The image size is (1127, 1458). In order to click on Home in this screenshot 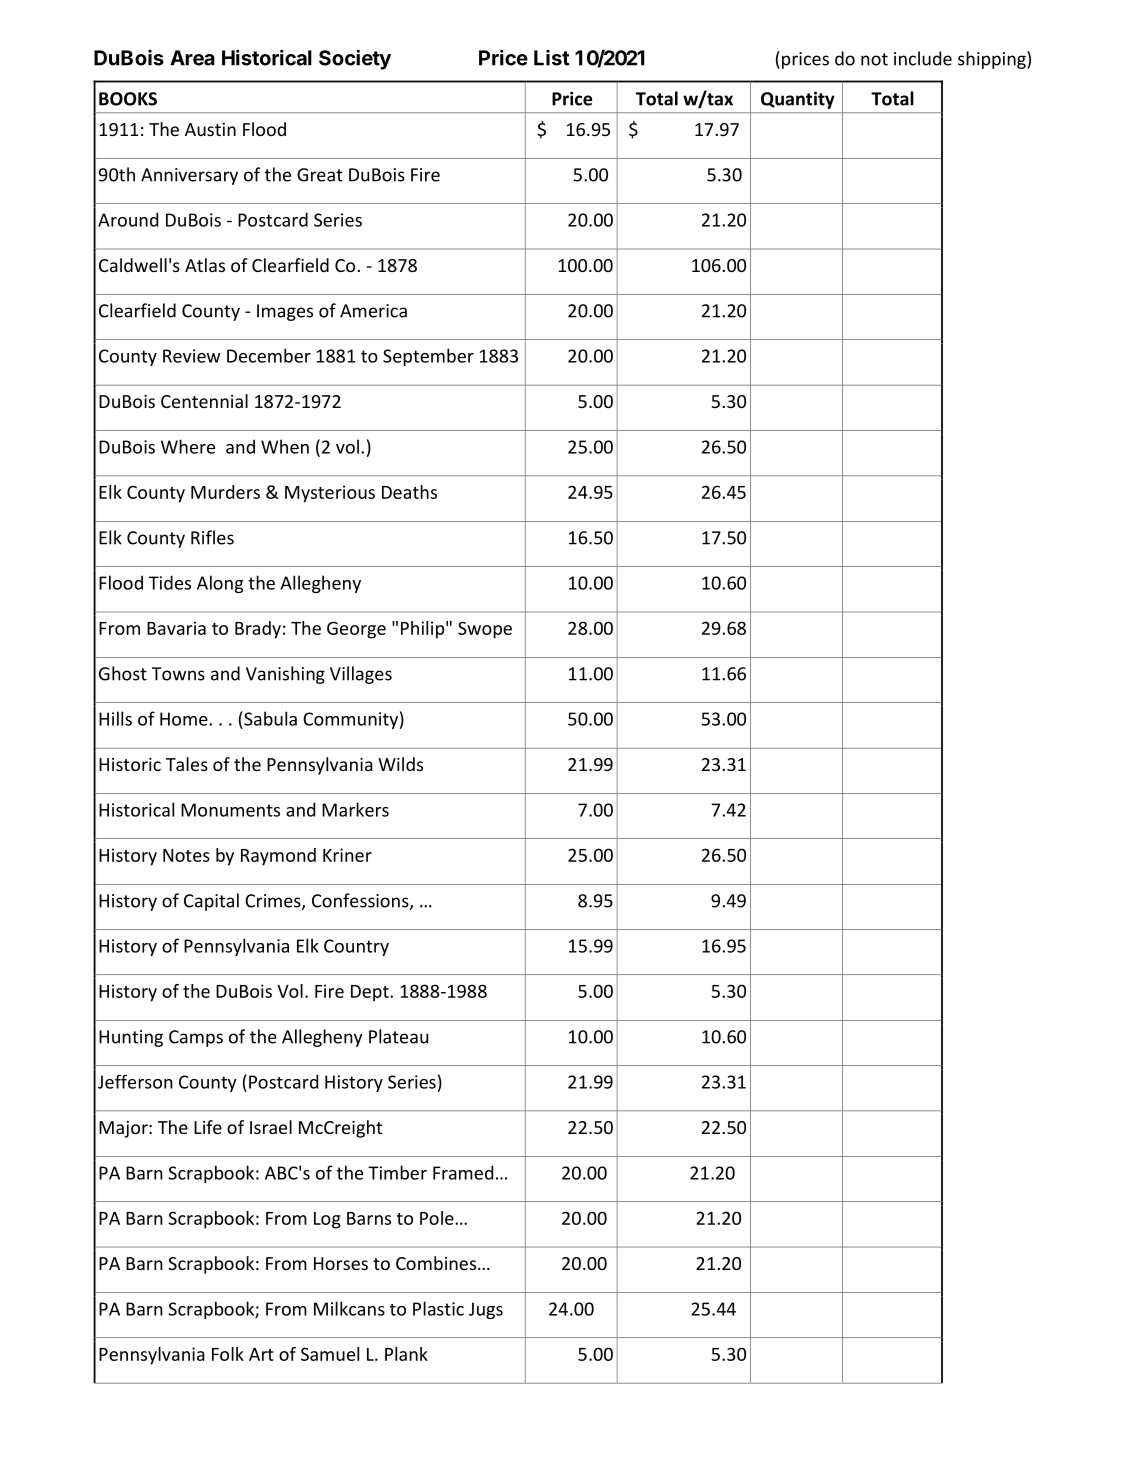, I will do `click(185, 719)`.
